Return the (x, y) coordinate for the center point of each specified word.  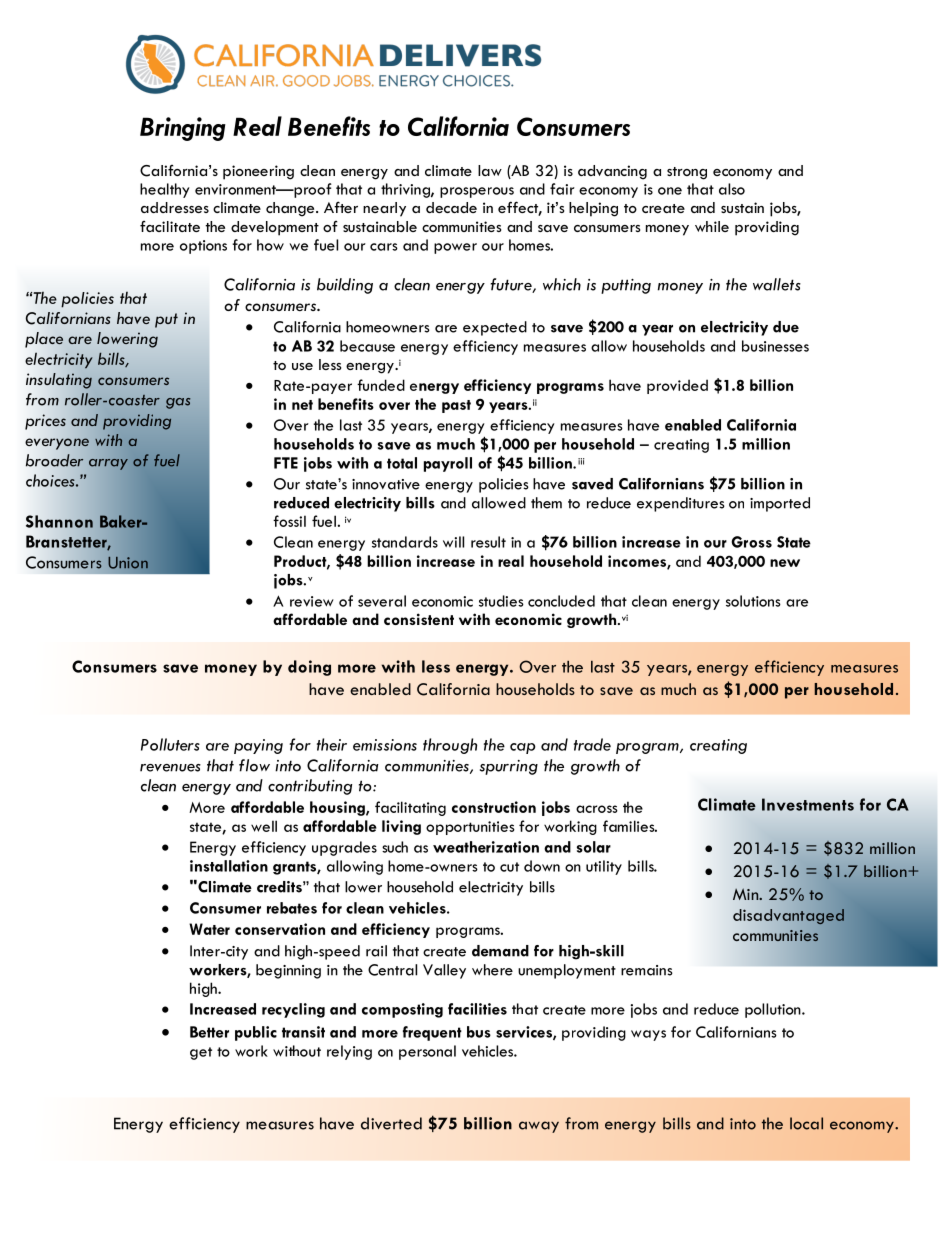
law (490, 170)
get (201, 1053)
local (806, 1123)
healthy (165, 190)
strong (687, 173)
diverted (391, 1123)
